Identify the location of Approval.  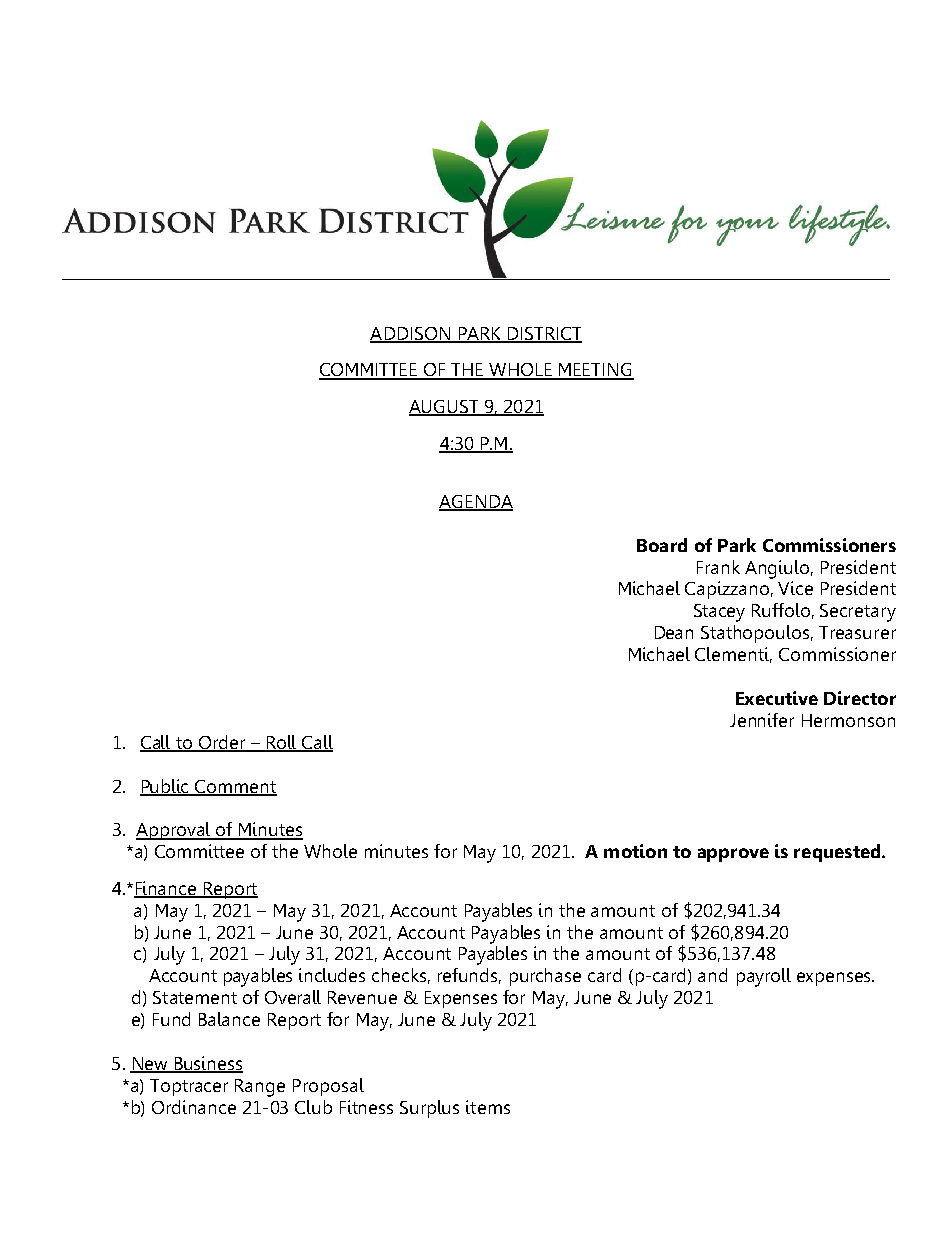
(175, 831).
